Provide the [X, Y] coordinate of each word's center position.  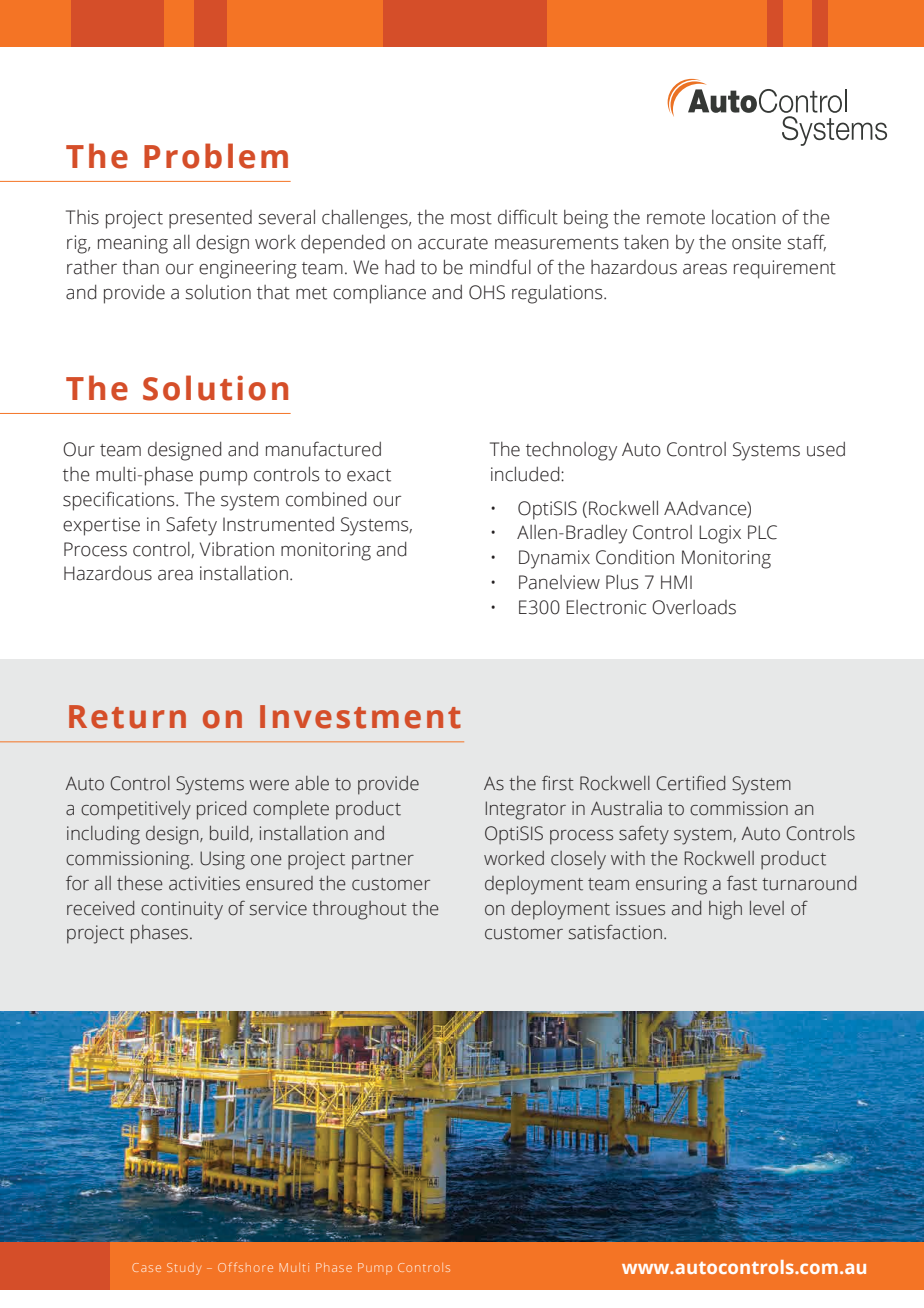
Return [127, 717]
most [471, 218]
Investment [360, 717]
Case [146, 1267]
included [526, 474]
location [744, 217]
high [725, 910]
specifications [120, 501]
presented [210, 219]
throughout [359, 910]
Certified [690, 783]
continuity [182, 910]
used [826, 449]
